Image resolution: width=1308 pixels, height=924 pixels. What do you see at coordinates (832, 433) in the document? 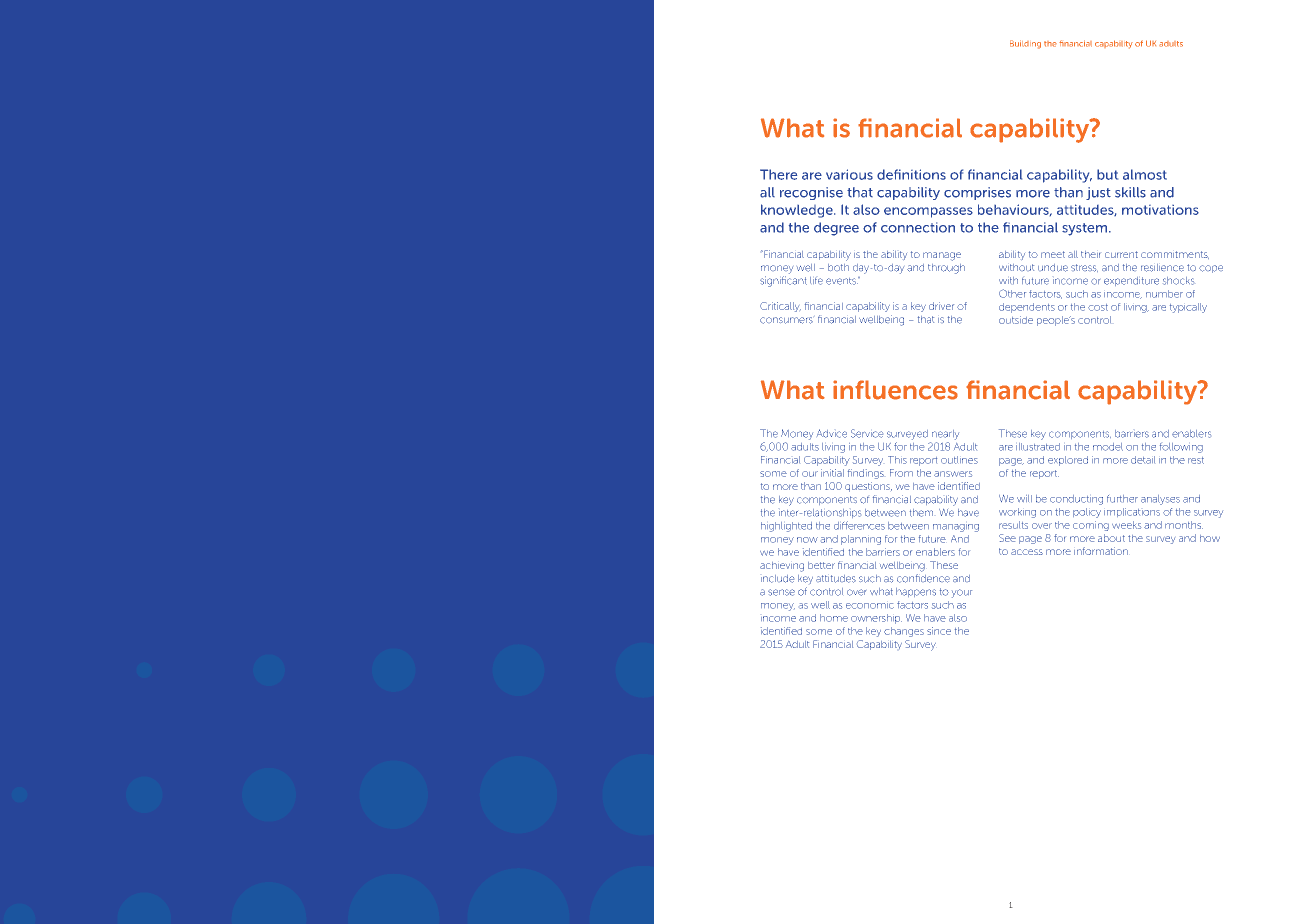
I see `Advice` at bounding box center [832, 433].
